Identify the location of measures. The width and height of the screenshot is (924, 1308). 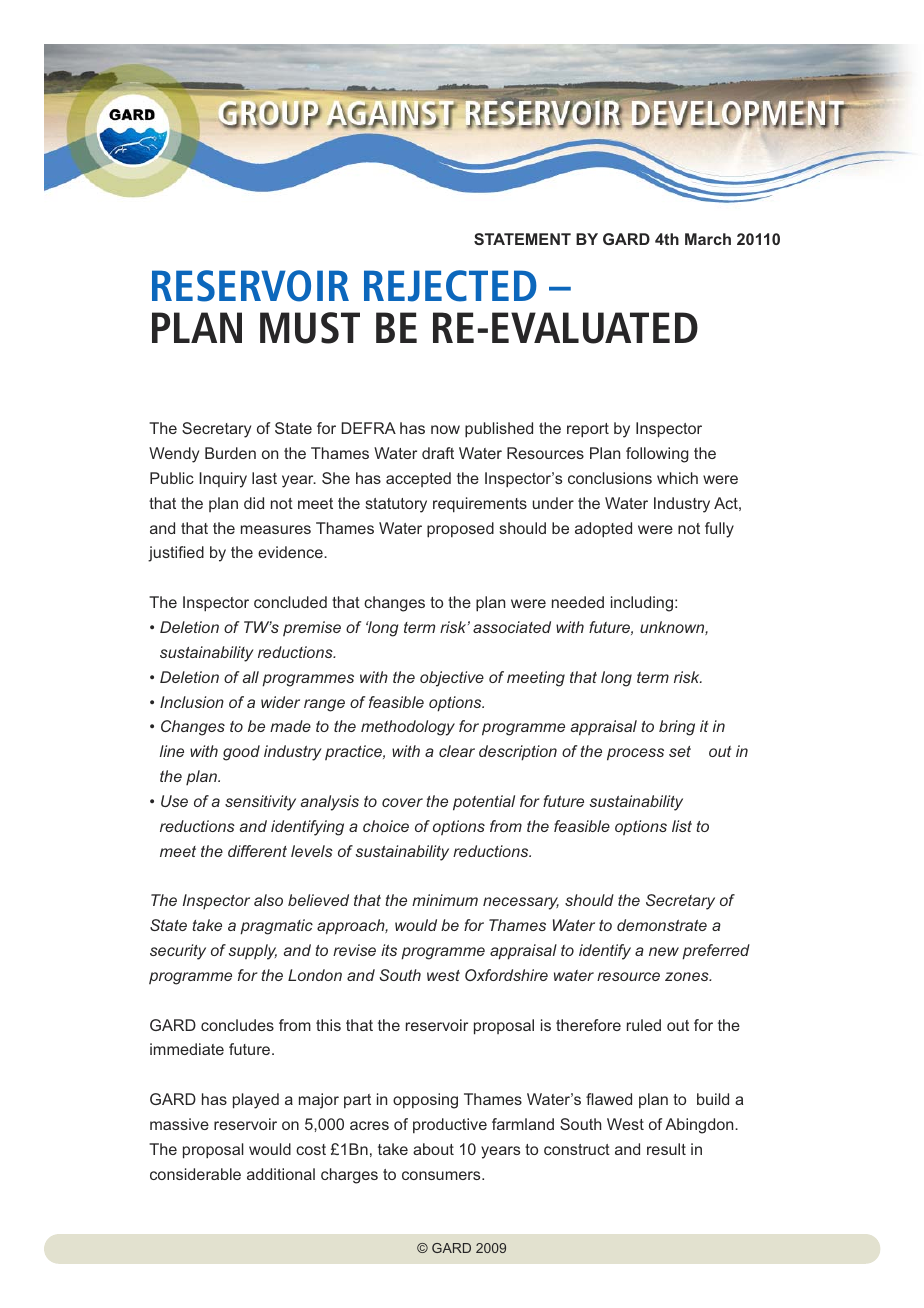
(276, 529).
